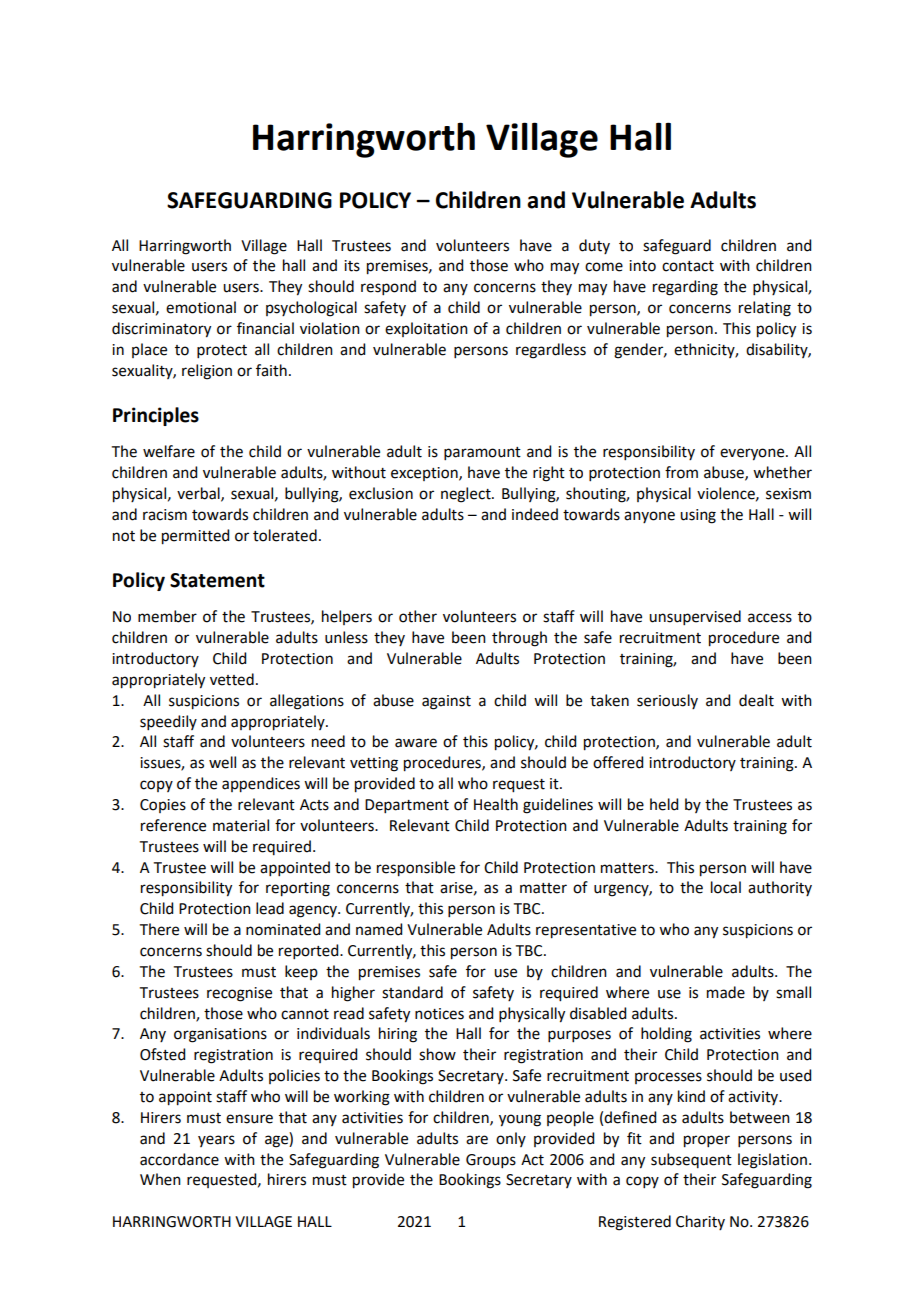 The image size is (924, 1308). I want to click on well, so click(222, 762).
